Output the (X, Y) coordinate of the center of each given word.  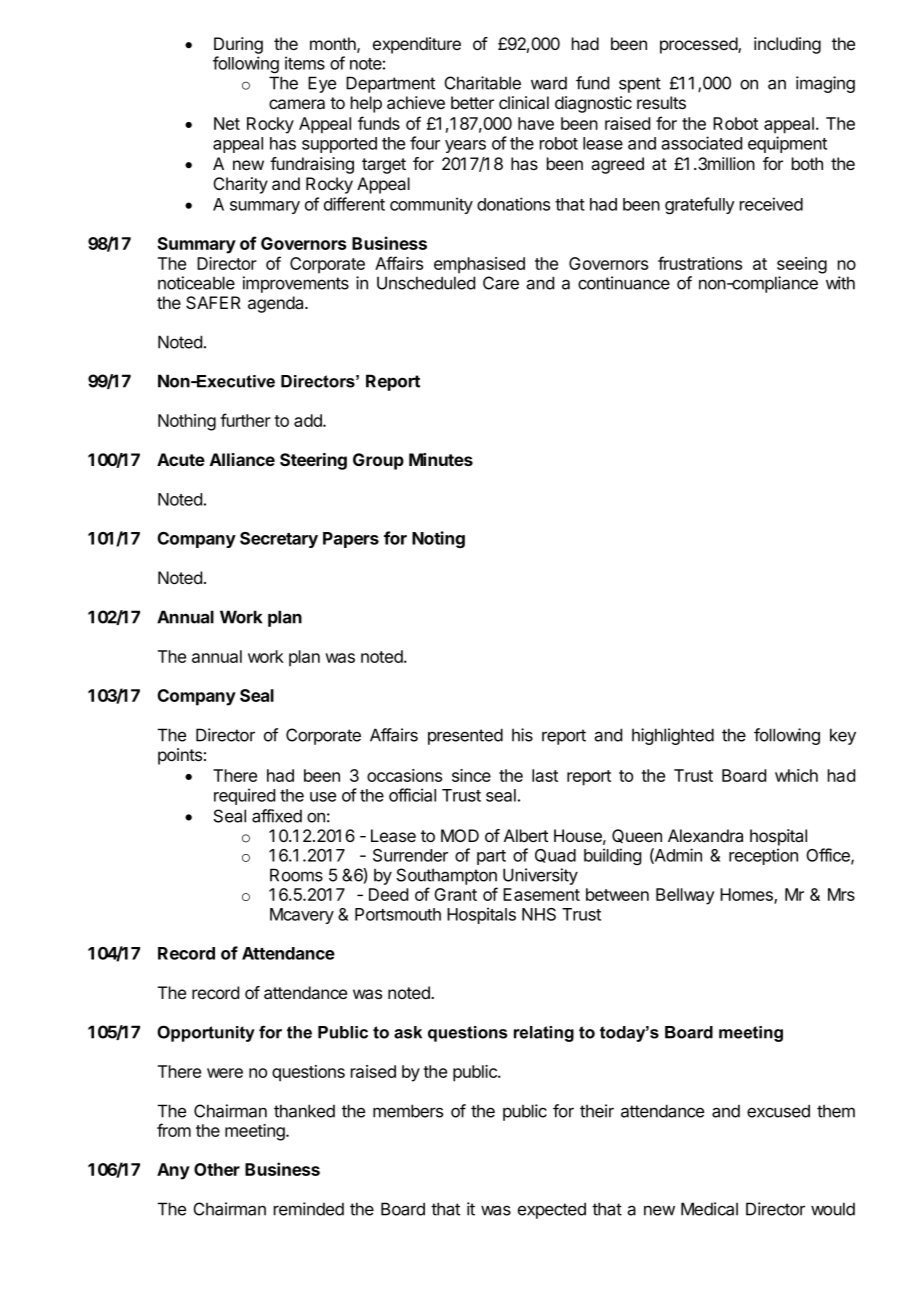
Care (501, 283)
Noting (438, 539)
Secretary (279, 540)
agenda (277, 304)
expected (552, 1210)
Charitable (482, 83)
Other (217, 1169)
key (843, 736)
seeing (802, 265)
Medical (709, 1209)
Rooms (296, 875)
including (787, 45)
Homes (747, 896)
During (238, 45)
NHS (539, 914)
